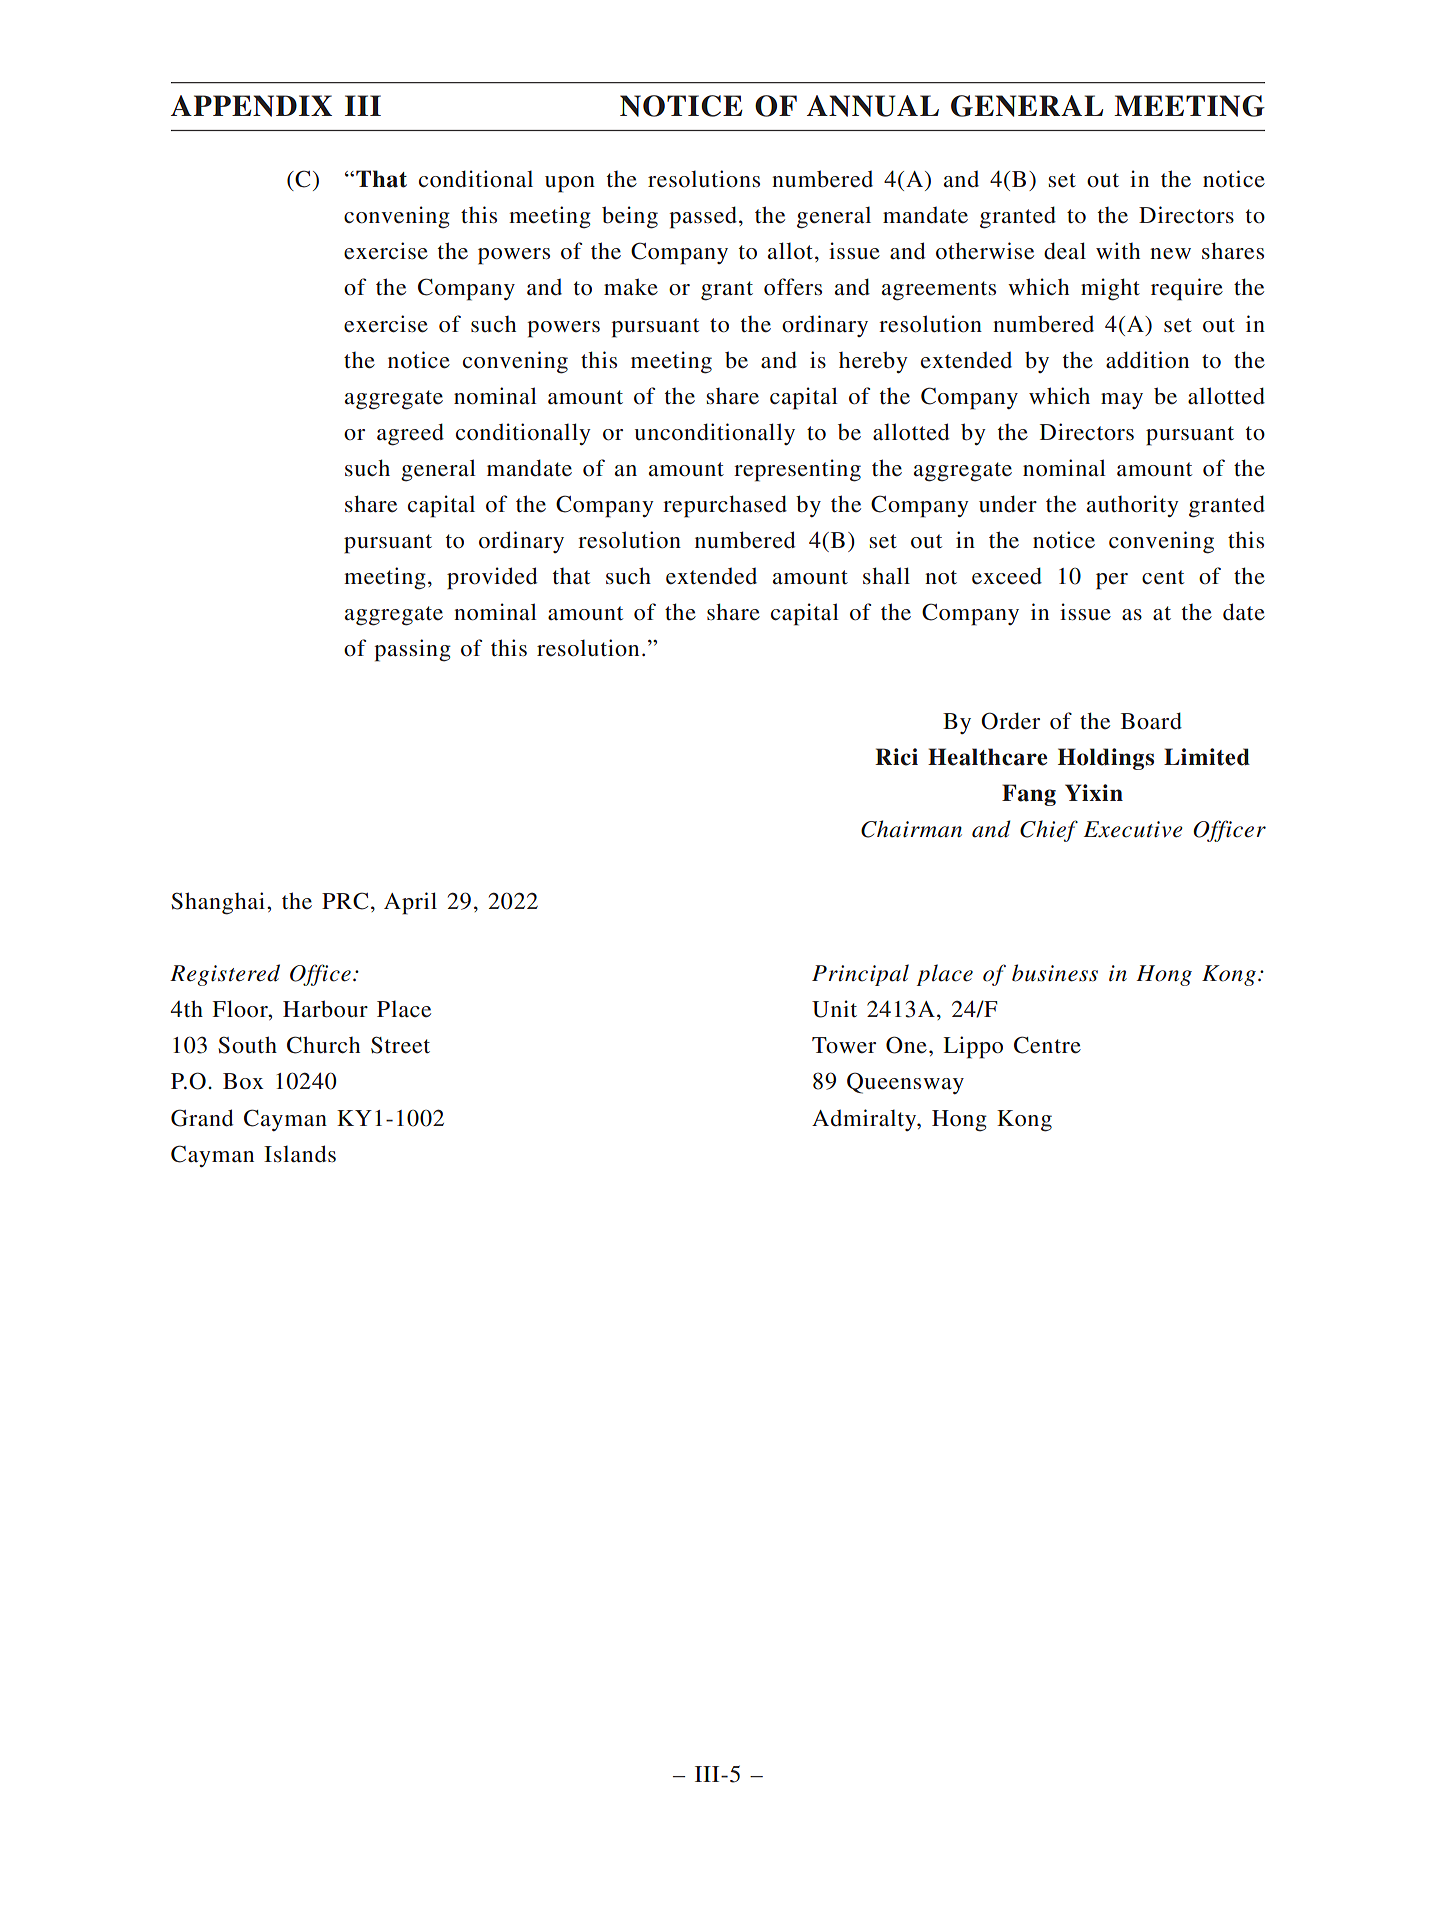  I want to click on agreed, so click(410, 434).
